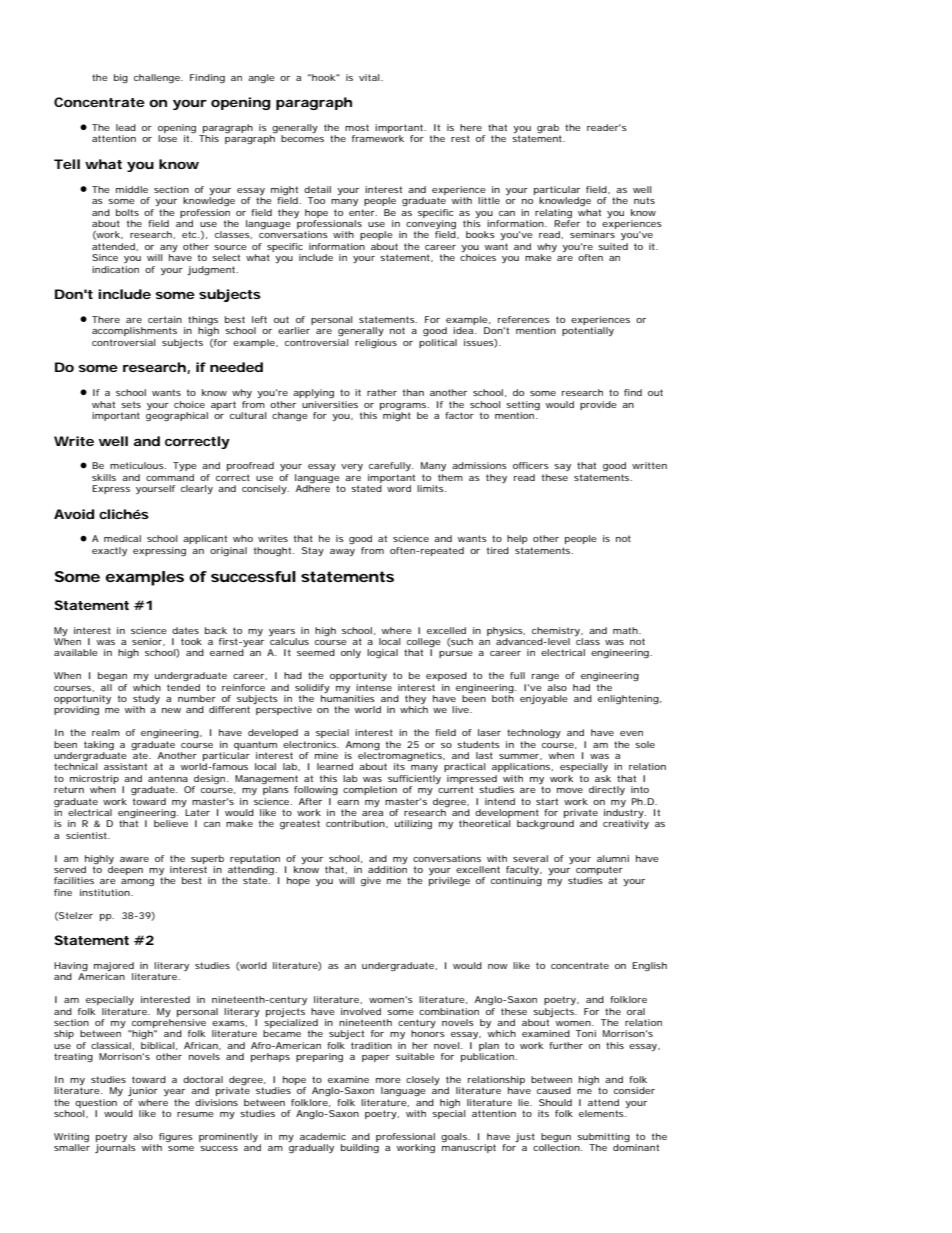  Describe the element at coordinates (126, 127) in the screenshot. I see `lead` at that location.
